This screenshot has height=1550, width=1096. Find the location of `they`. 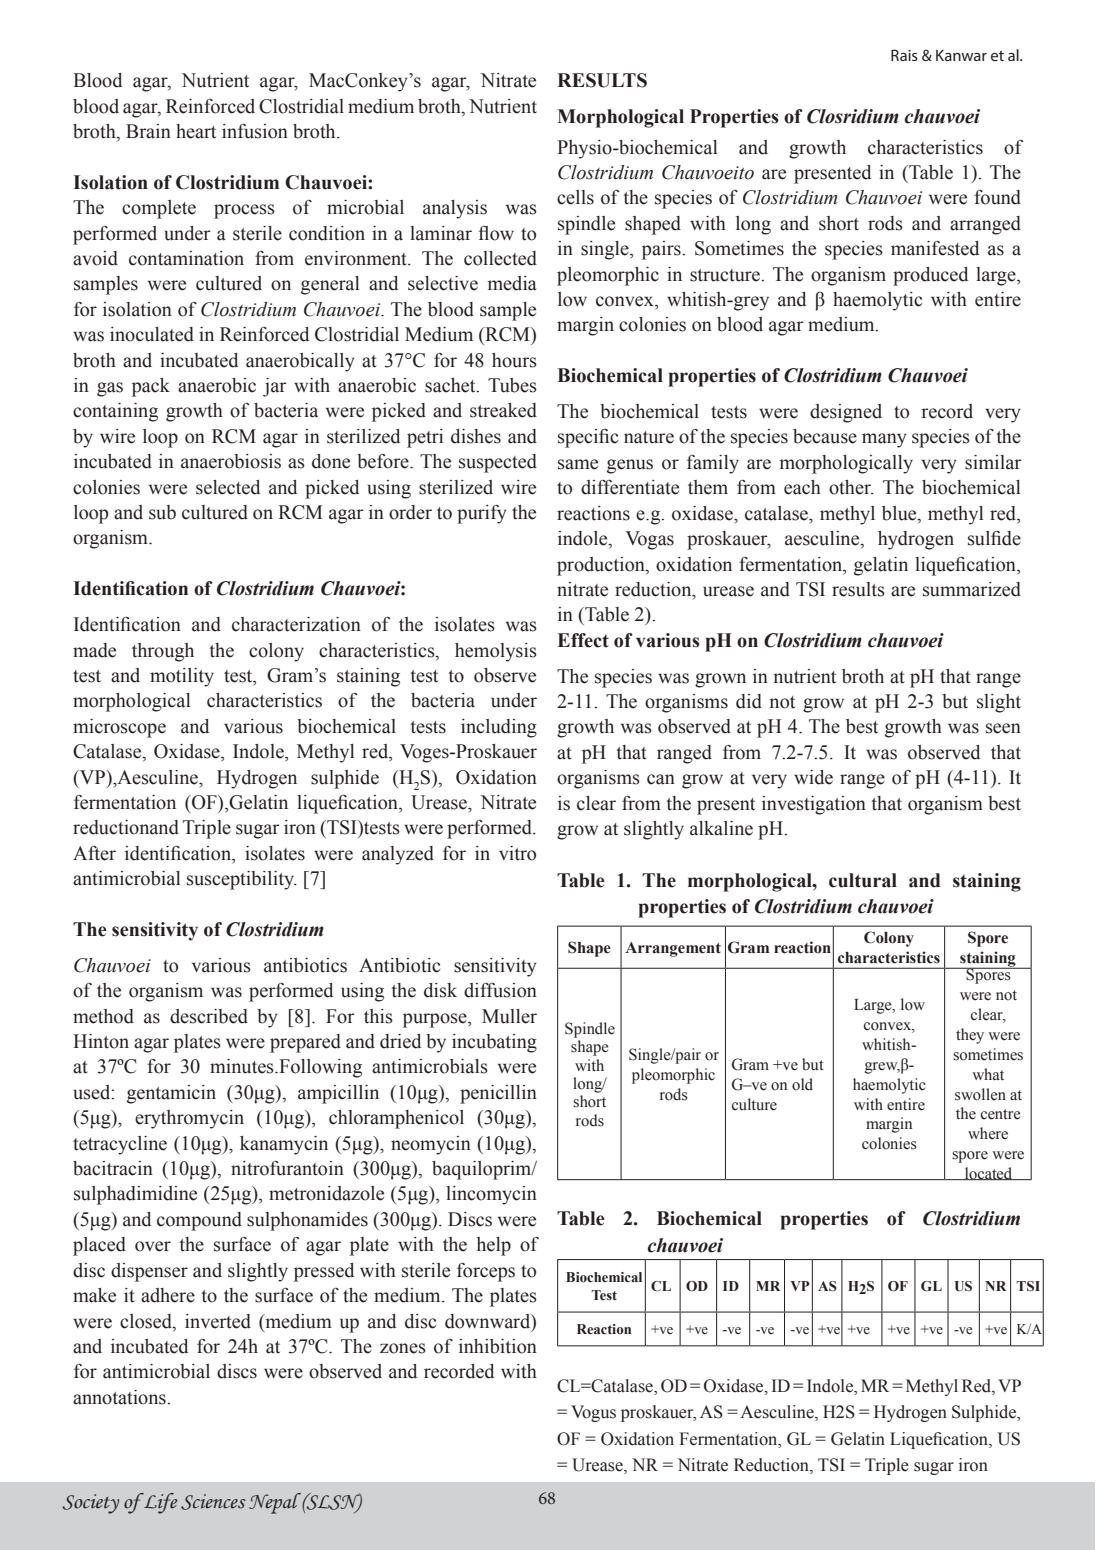

they is located at coordinates (970, 1036).
